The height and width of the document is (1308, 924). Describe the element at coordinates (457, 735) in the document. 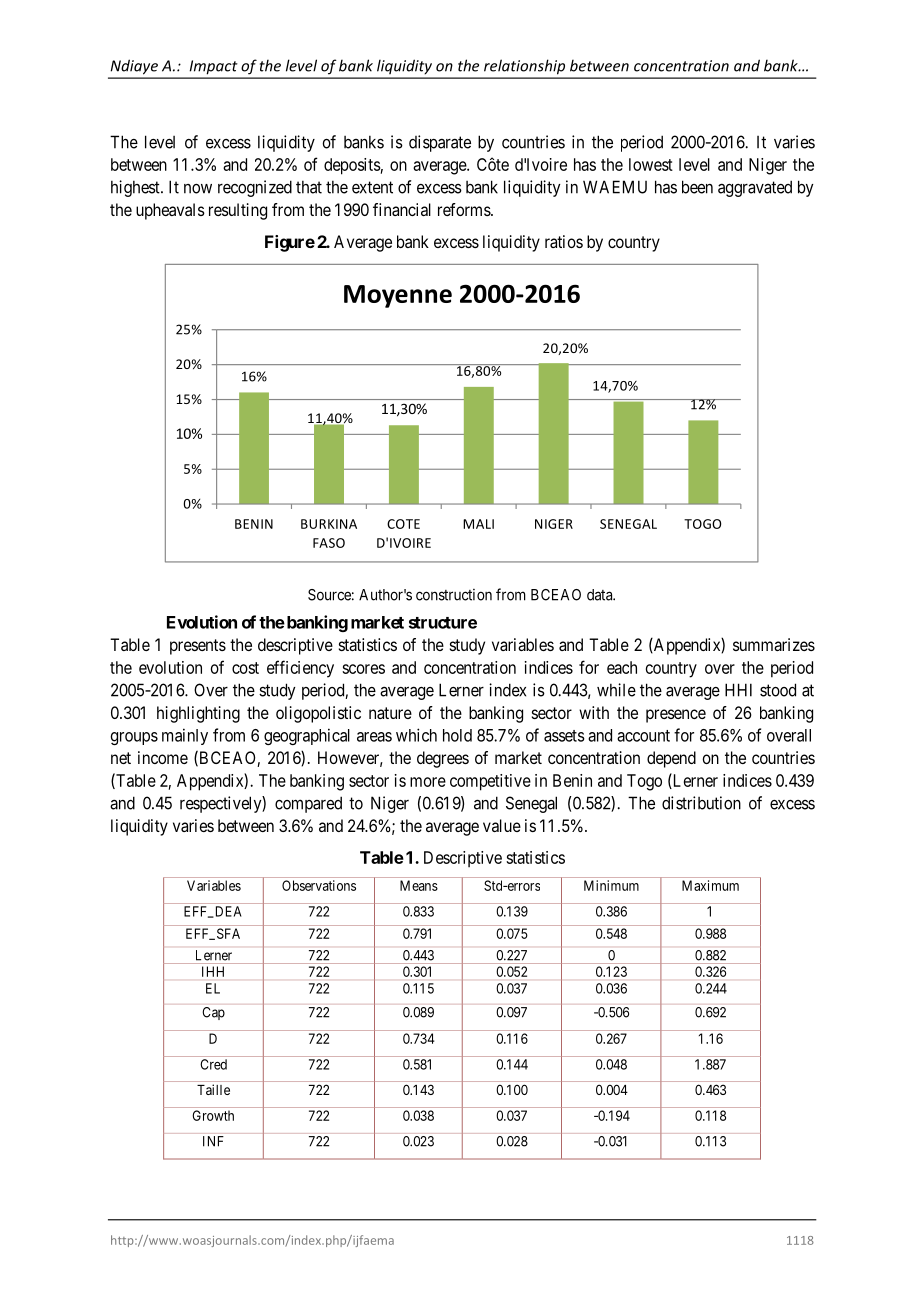

I see `hold` at that location.
